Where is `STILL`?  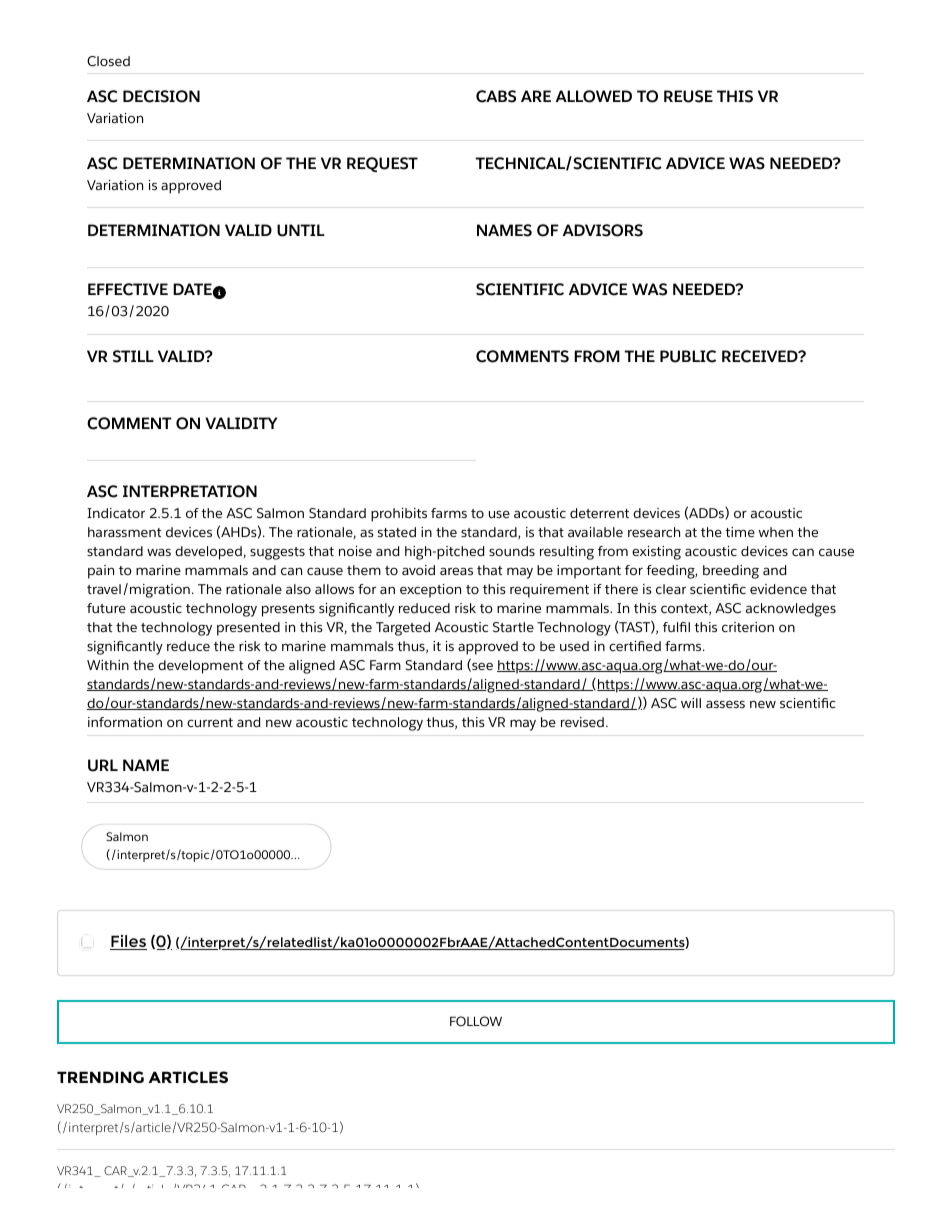 STILL is located at coordinates (133, 356).
